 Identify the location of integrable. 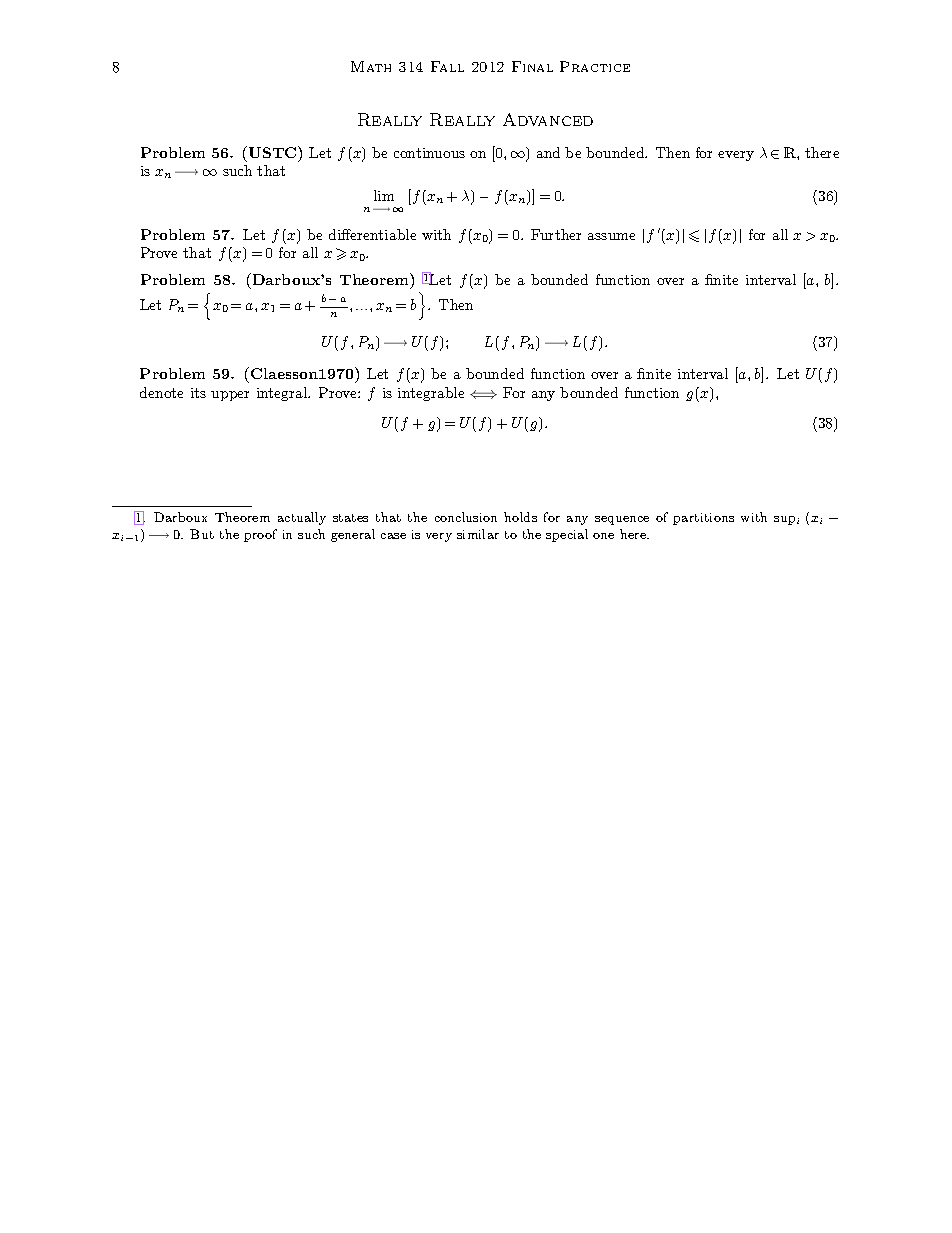
(431, 394).
